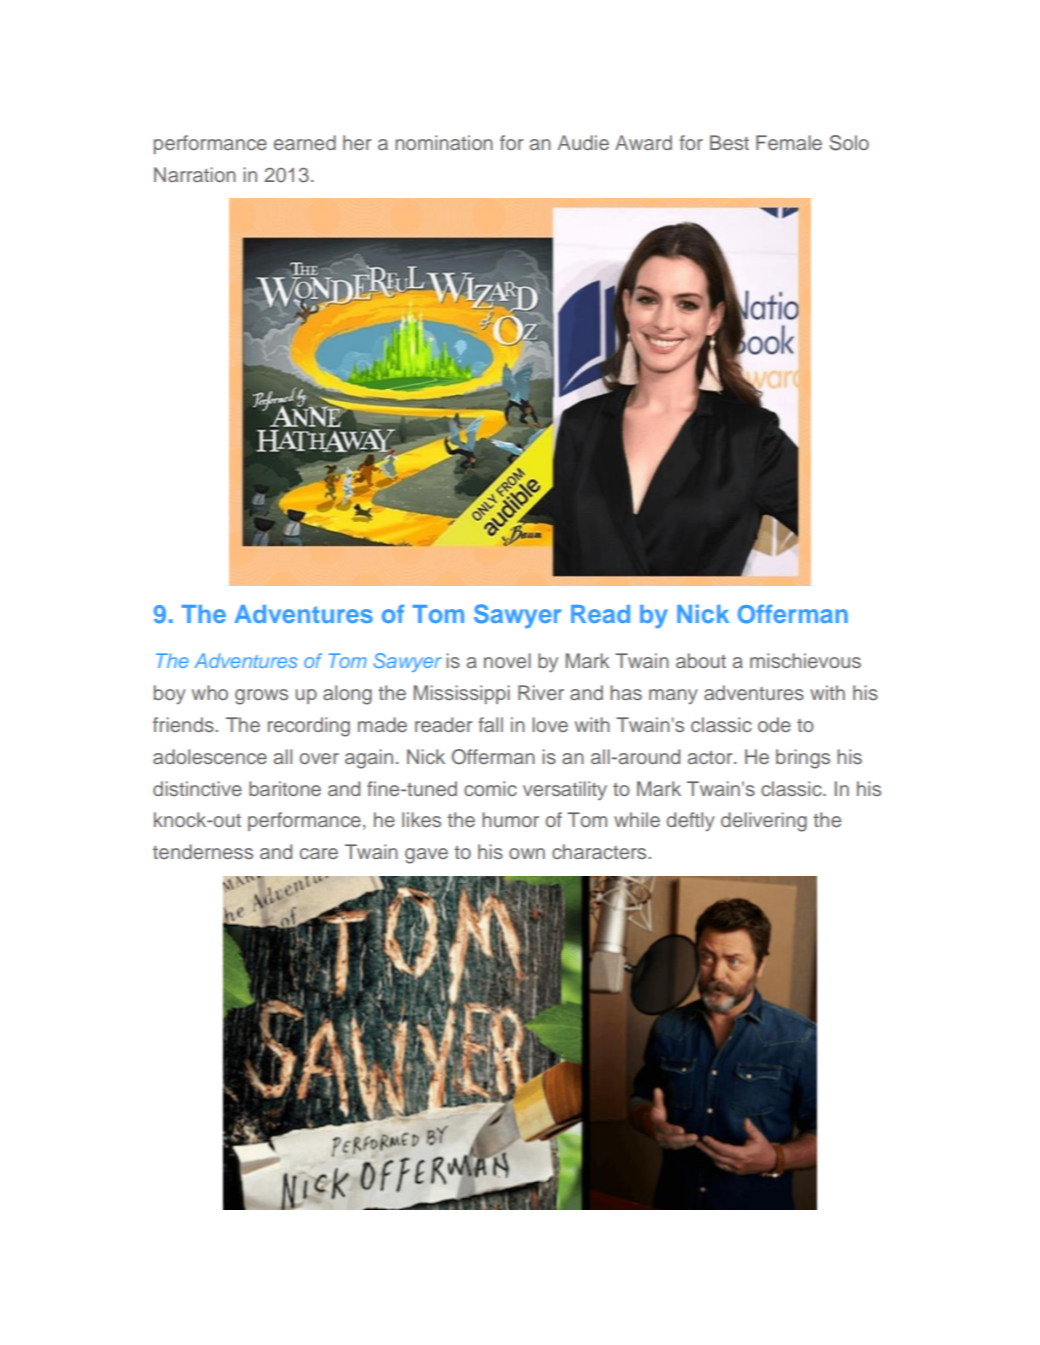 Image resolution: width=1040 pixels, height=1345 pixels. I want to click on Best, so click(729, 142).
